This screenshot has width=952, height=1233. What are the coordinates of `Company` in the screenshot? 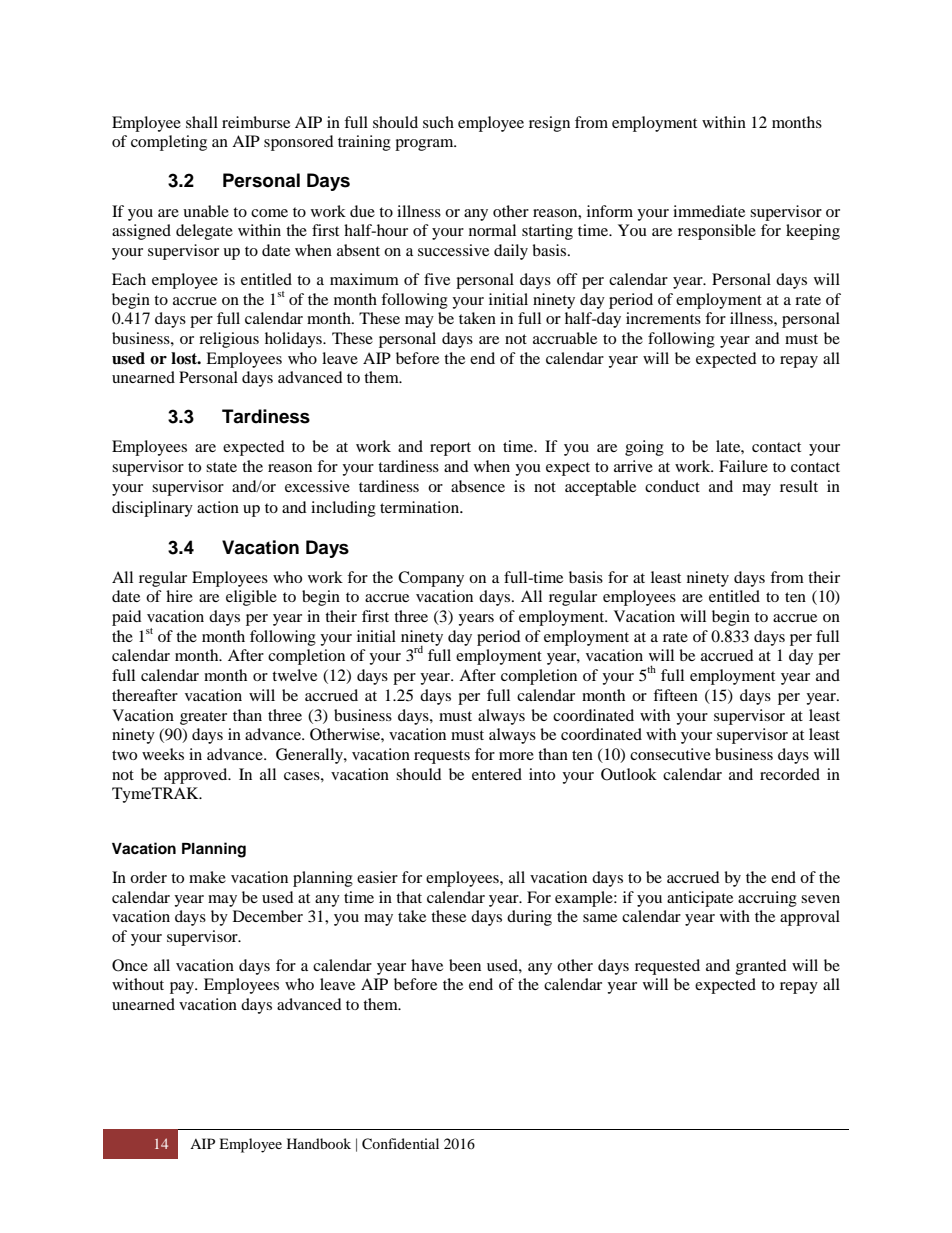 It's located at (431, 579).
